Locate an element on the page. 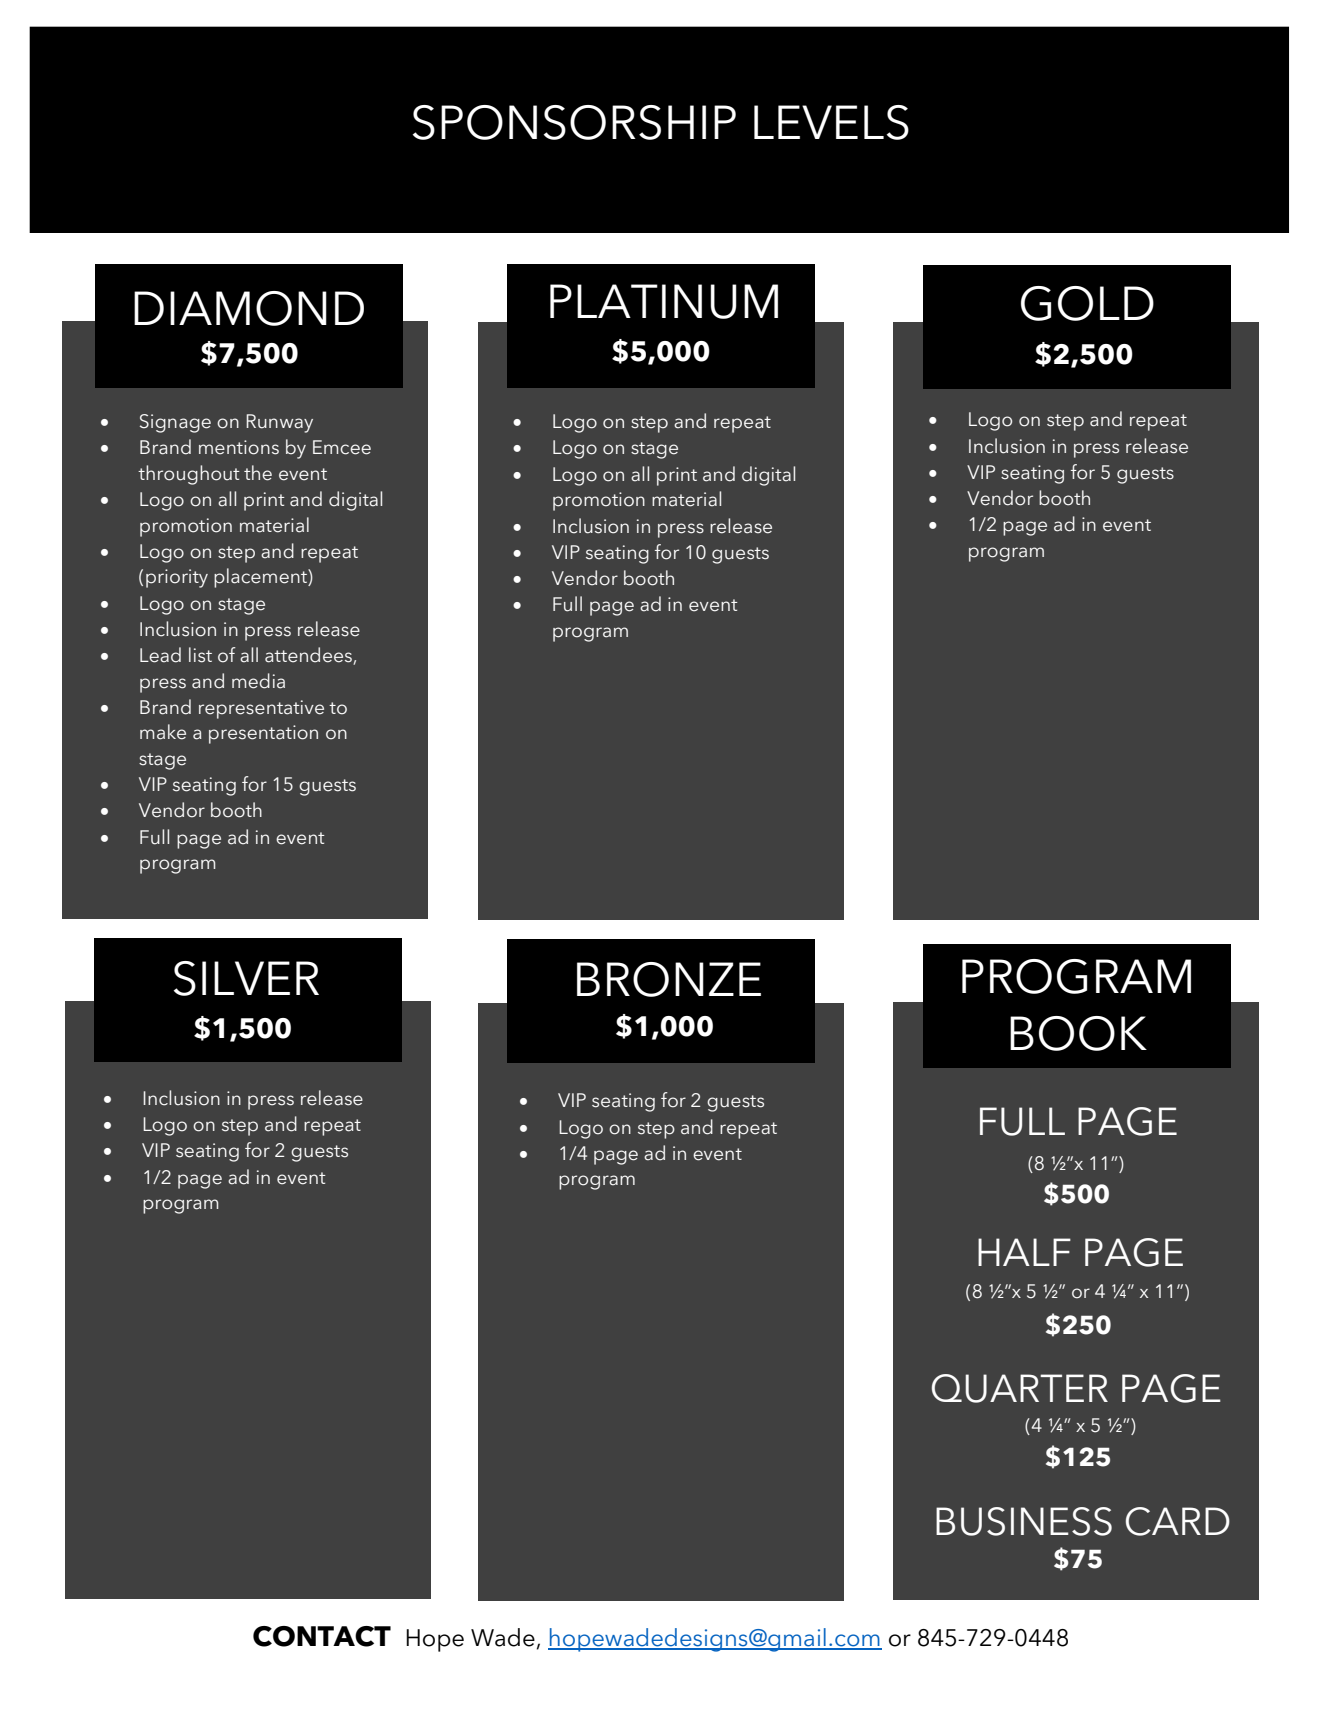 The image size is (1322, 1711). CARD is located at coordinates (1178, 1521).
